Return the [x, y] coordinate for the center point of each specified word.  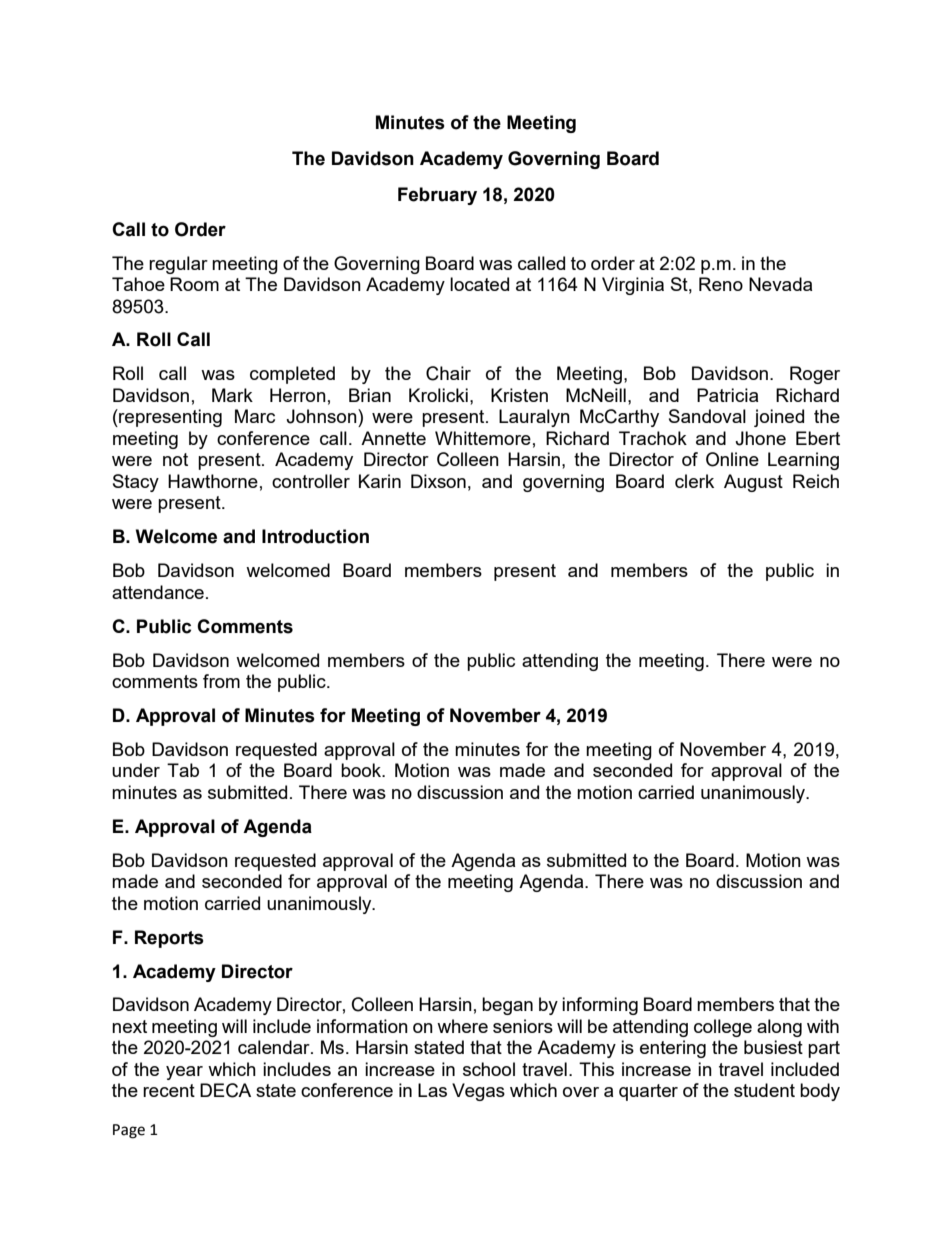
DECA [225, 1090]
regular [178, 265]
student [764, 1090]
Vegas [478, 1092]
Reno [721, 284]
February [437, 196]
